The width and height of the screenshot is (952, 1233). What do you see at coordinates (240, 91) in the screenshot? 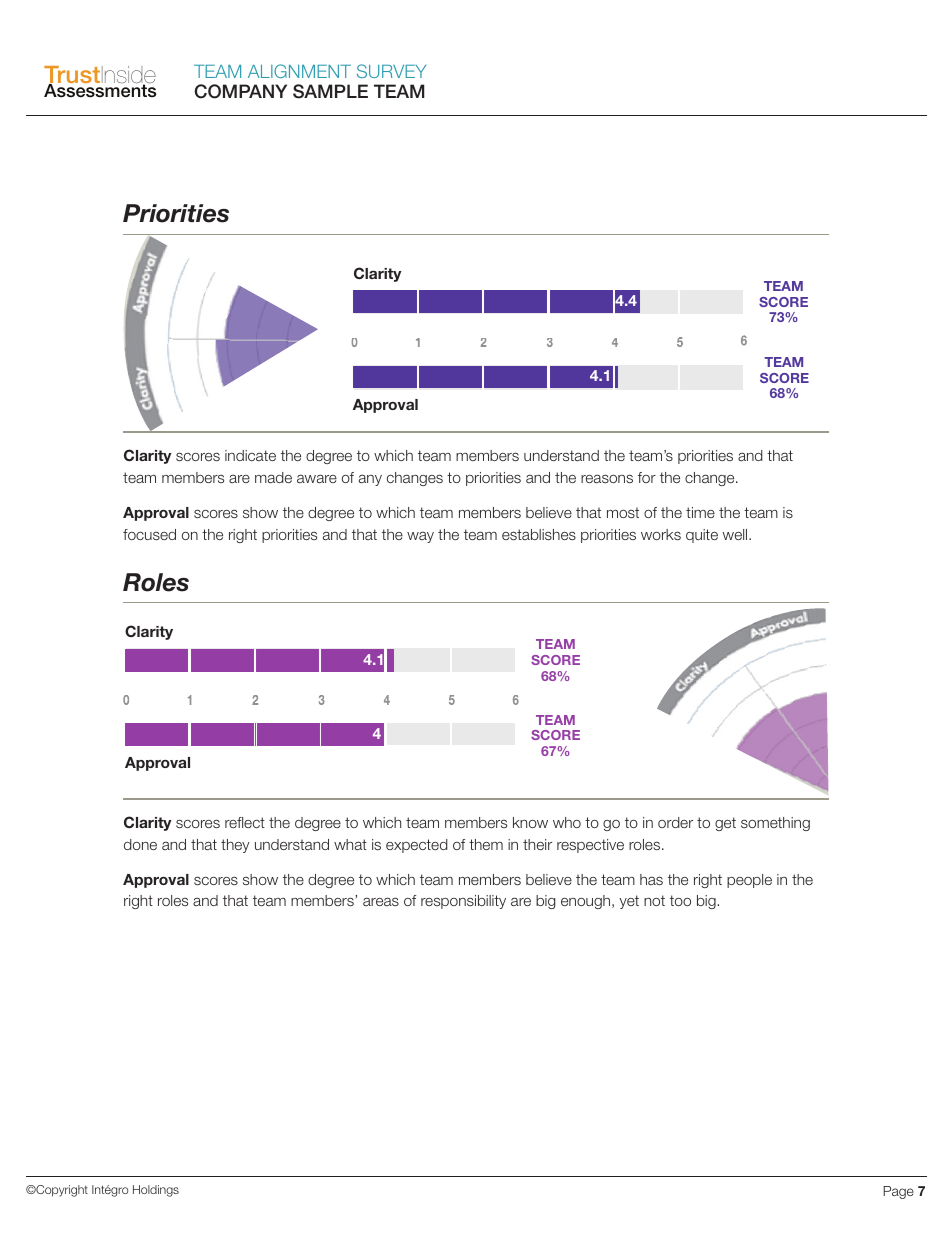
I see `COMPANY` at bounding box center [240, 91].
